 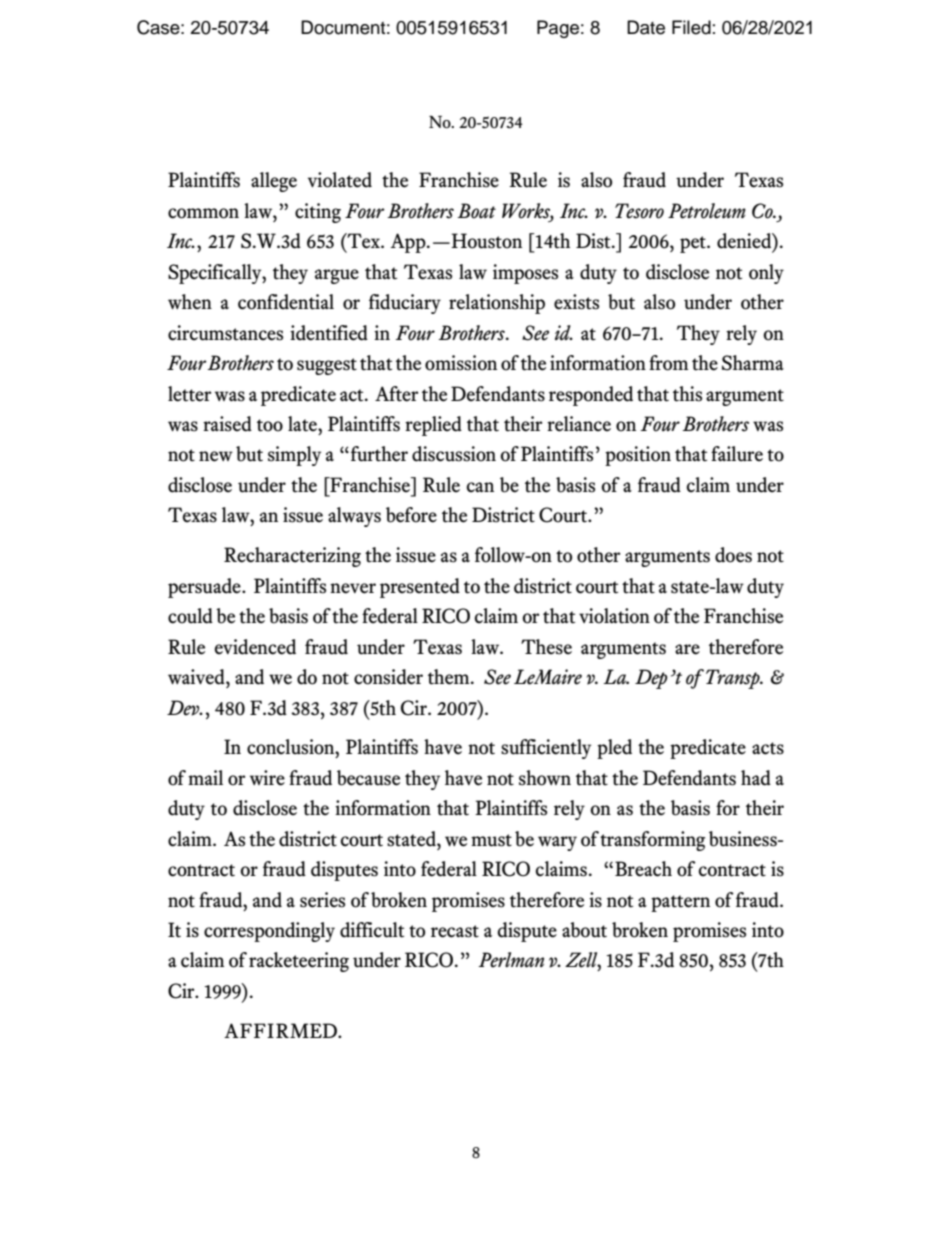 What do you see at coordinates (511, 960) in the image?
I see `Perlman` at bounding box center [511, 960].
